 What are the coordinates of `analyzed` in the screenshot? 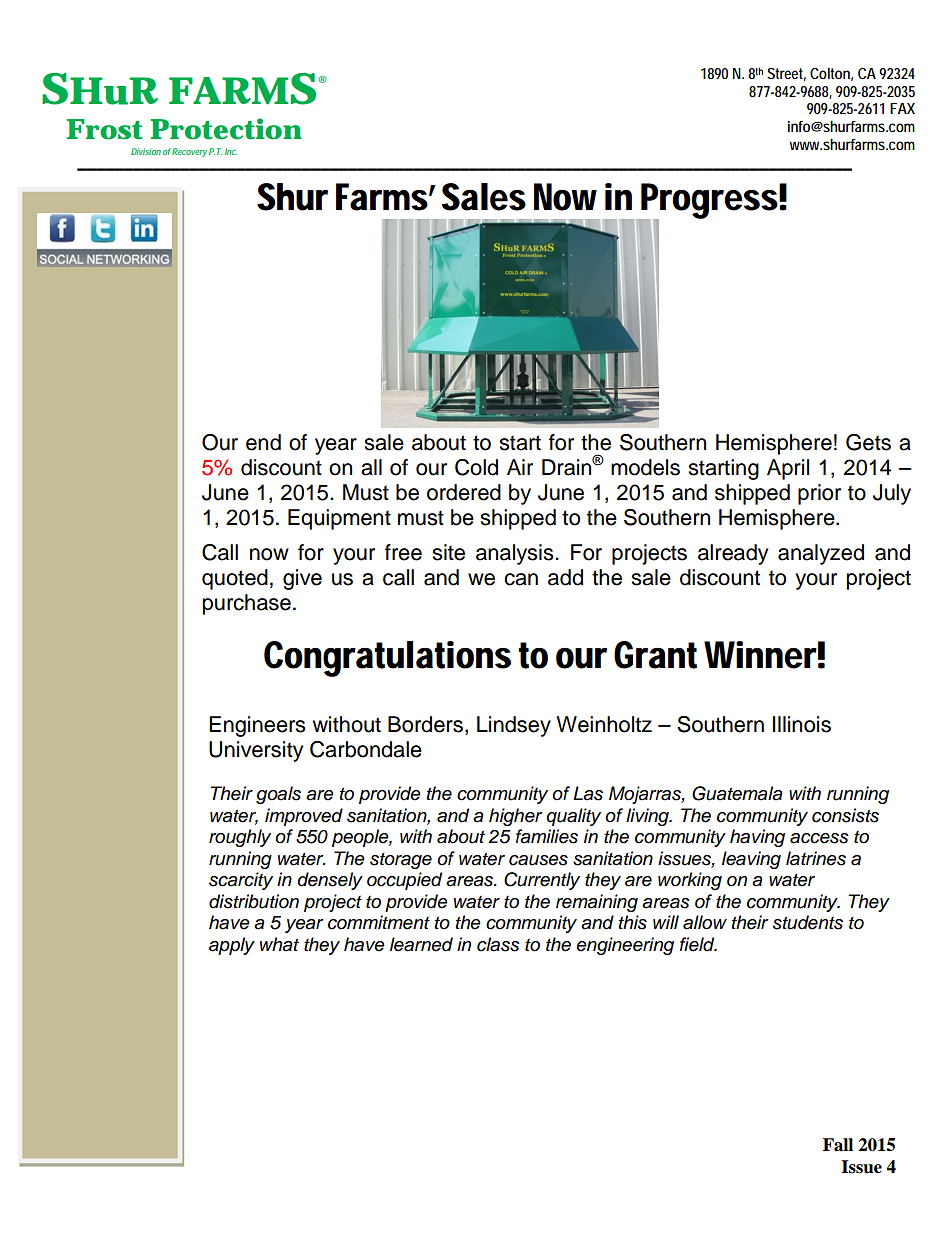 It's located at (821, 554).
